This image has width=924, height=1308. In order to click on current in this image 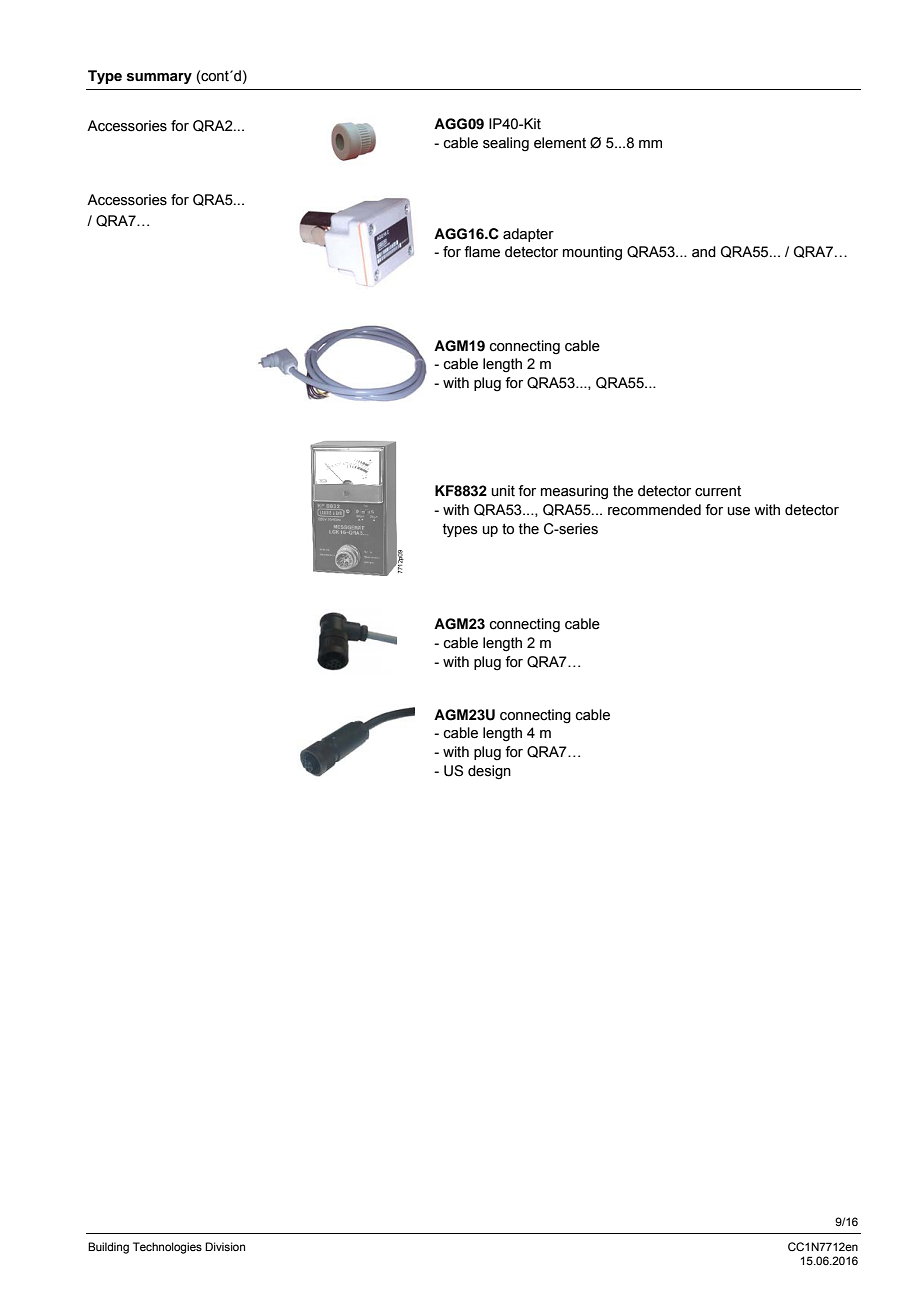, I will do `click(718, 491)`.
